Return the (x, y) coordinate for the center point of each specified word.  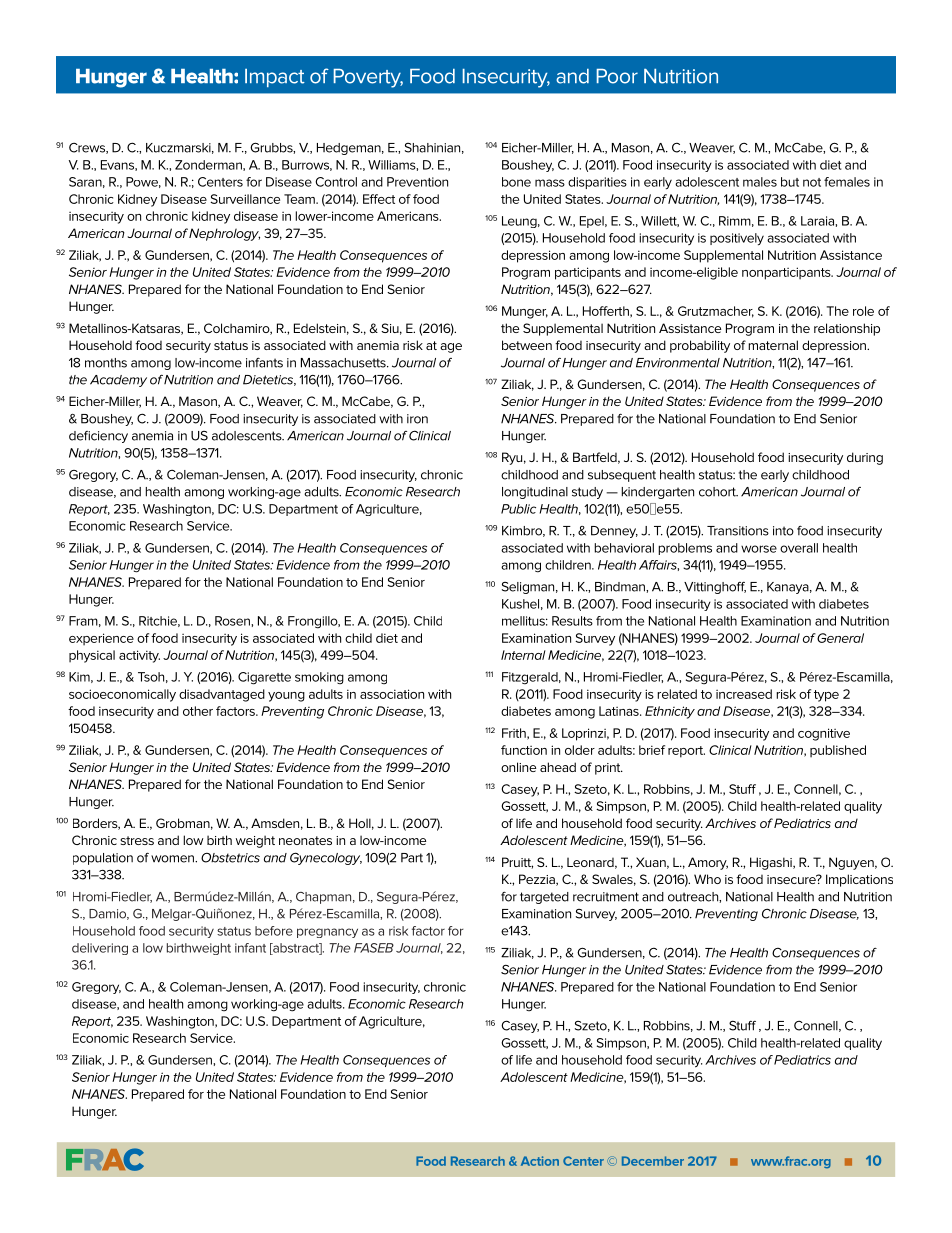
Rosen (233, 621)
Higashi (772, 863)
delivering (100, 949)
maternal (773, 345)
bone (516, 182)
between (527, 345)
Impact (275, 78)
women (173, 859)
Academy (118, 381)
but (790, 182)
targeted (544, 898)
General (840, 638)
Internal (523, 655)
